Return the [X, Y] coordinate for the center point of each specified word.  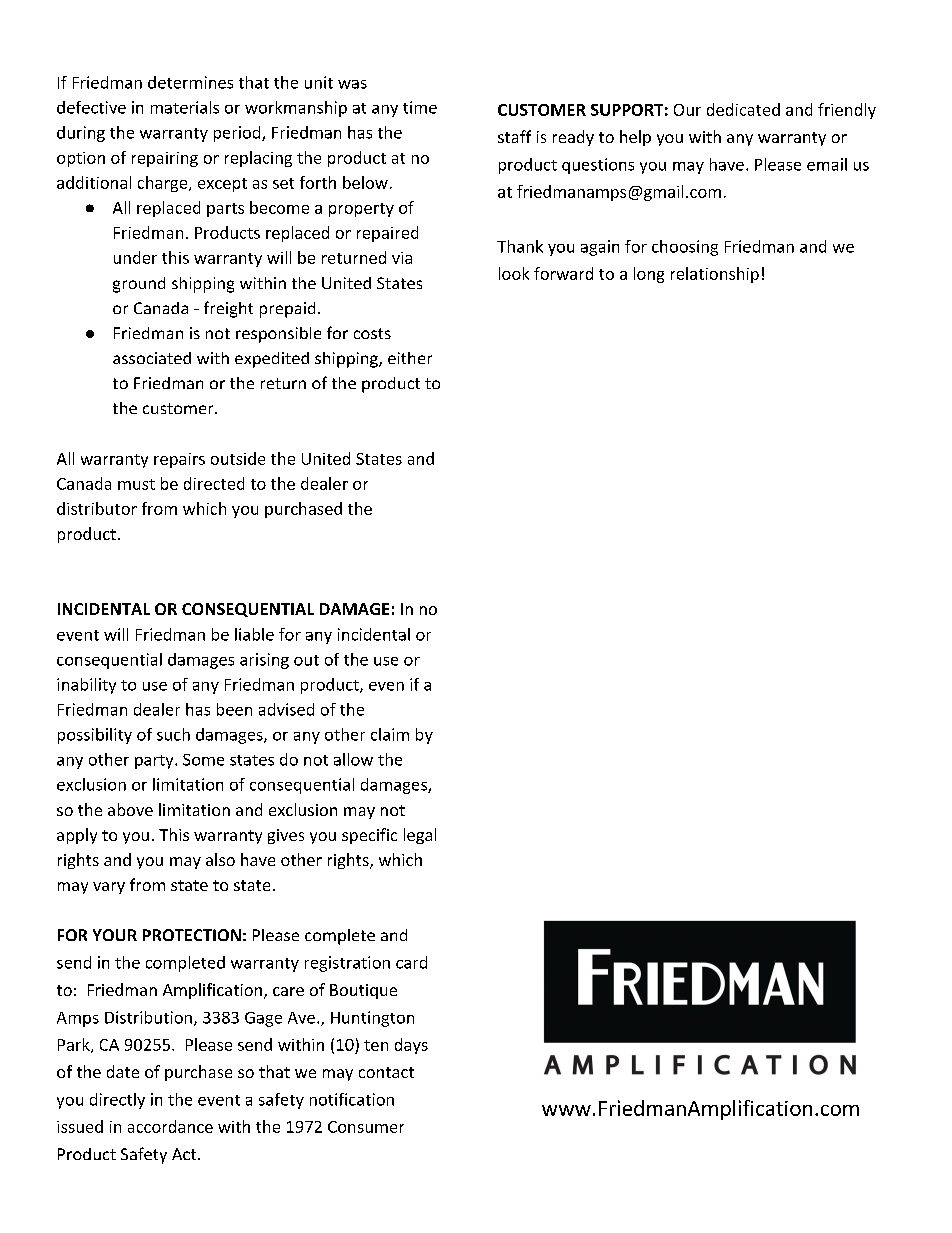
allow [353, 759]
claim [390, 734]
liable [254, 634]
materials [185, 107]
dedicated [743, 109]
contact [386, 1072]
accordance [170, 1126]
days [411, 1046]
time [420, 107]
